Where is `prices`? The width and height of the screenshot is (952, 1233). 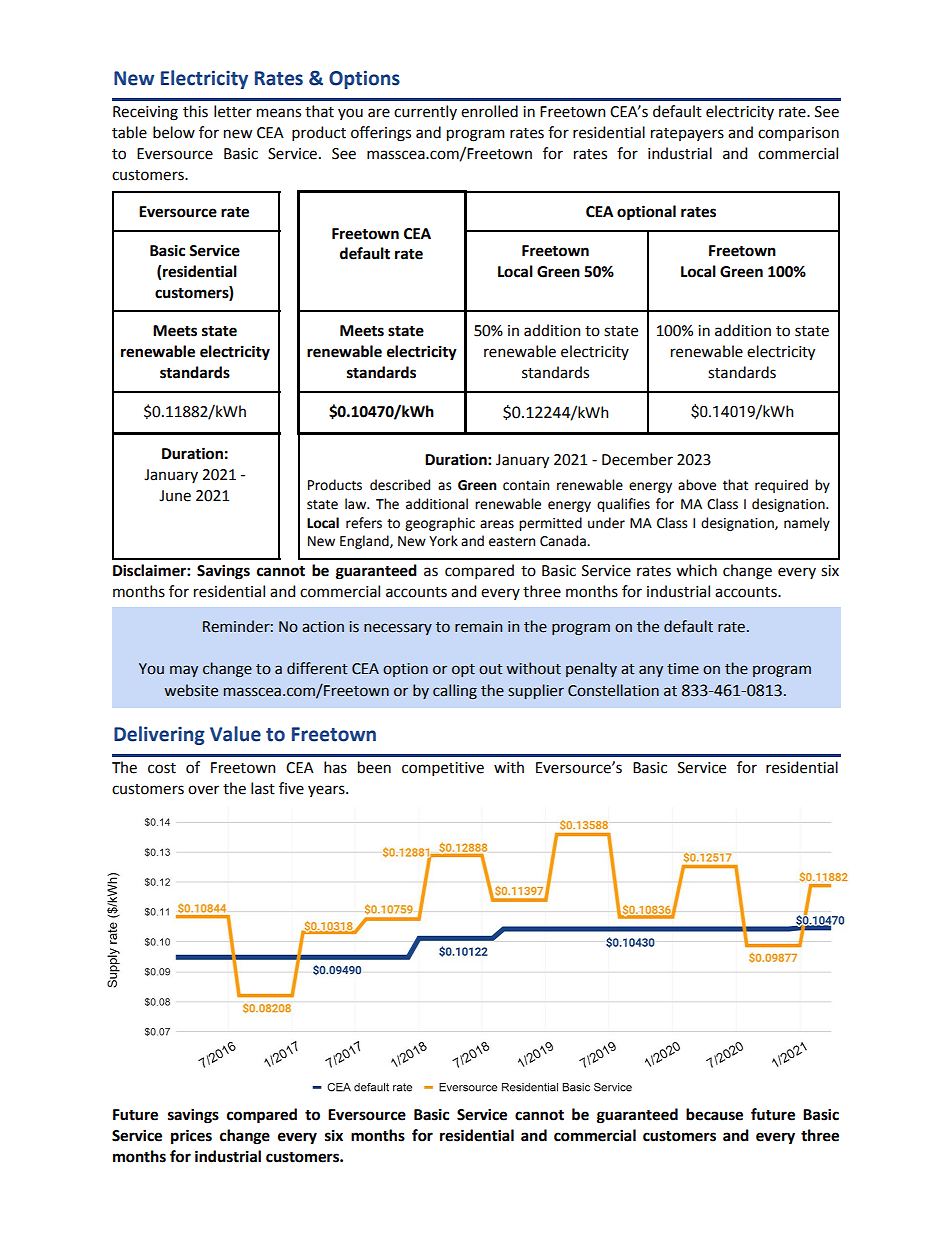 prices is located at coordinates (191, 1136).
